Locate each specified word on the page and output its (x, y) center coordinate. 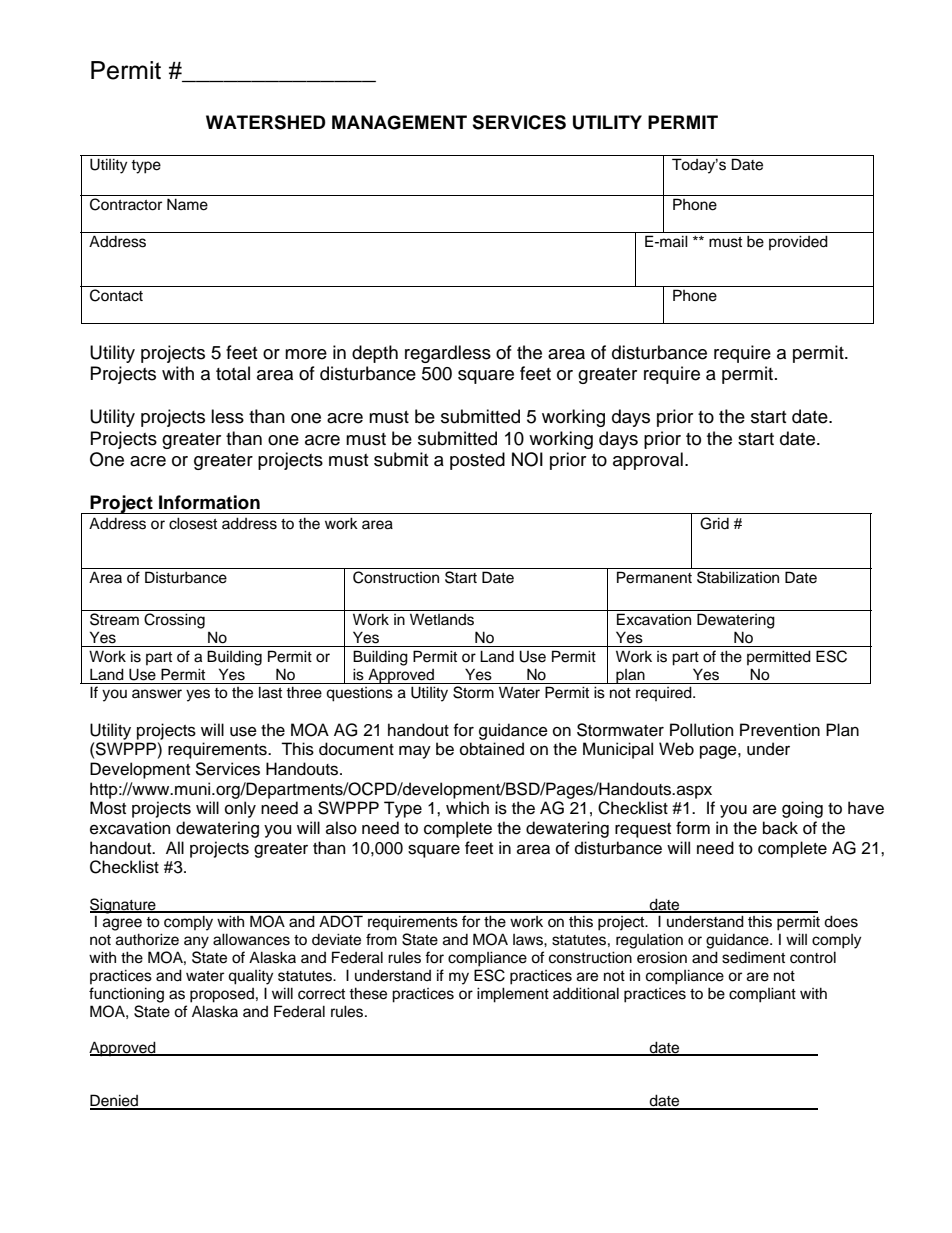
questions (359, 694)
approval (648, 461)
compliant (762, 995)
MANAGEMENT (399, 122)
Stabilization (738, 577)
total (233, 373)
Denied (115, 1101)
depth (375, 354)
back (780, 828)
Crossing (174, 621)
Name (187, 204)
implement (513, 995)
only (240, 809)
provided (798, 242)
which (467, 808)
